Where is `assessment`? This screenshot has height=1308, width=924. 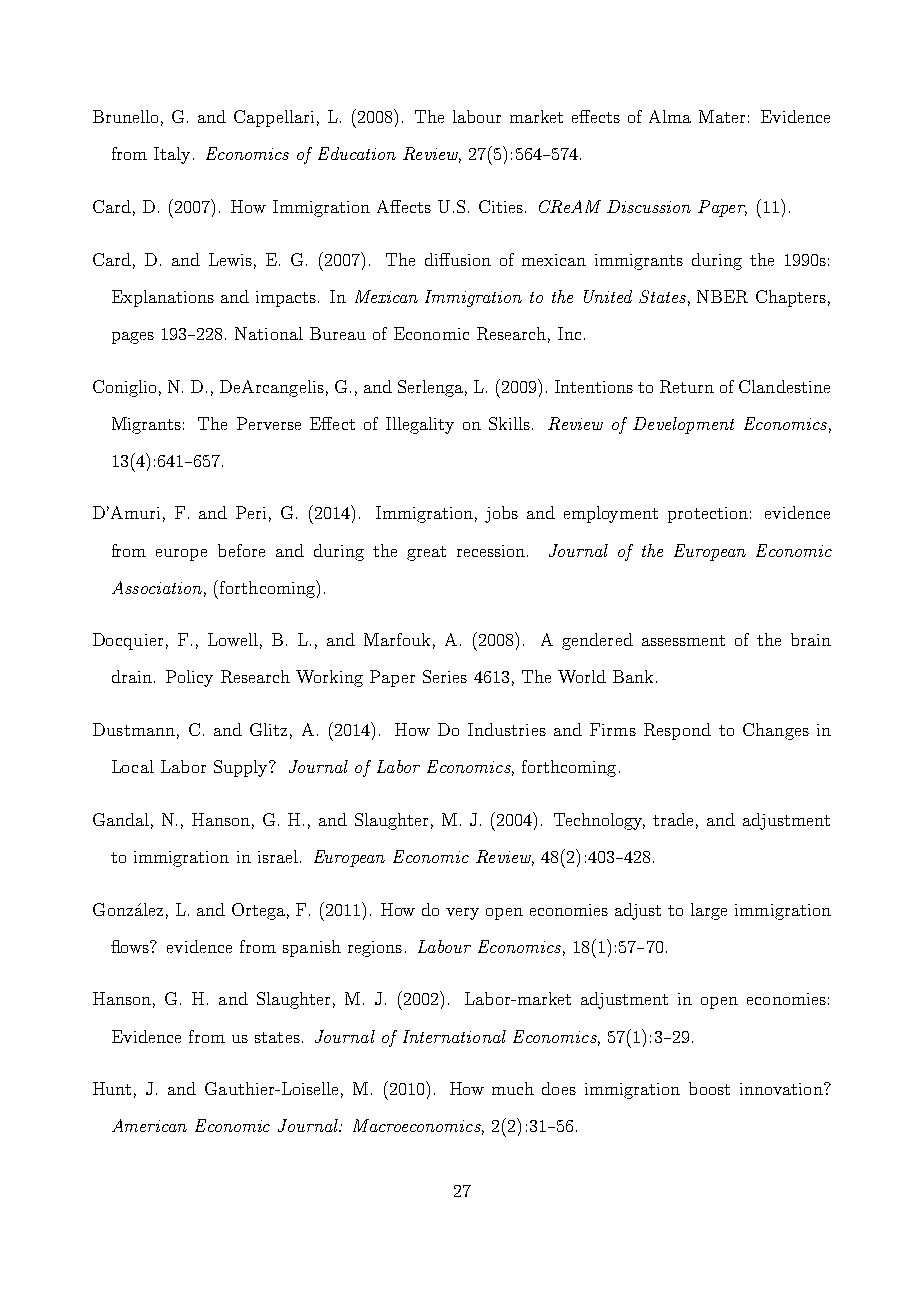 assessment is located at coordinates (683, 640).
